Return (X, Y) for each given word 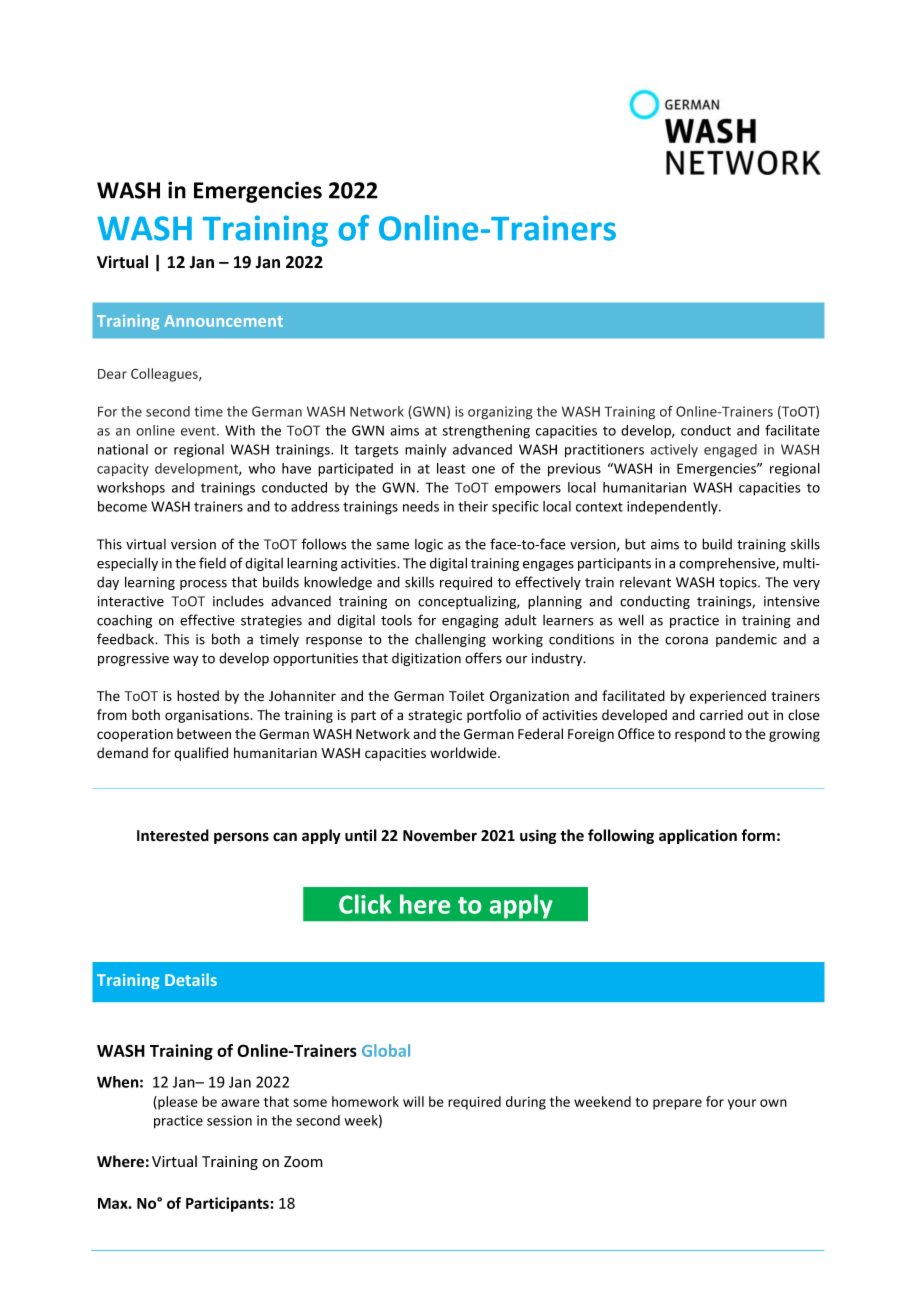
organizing (500, 413)
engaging (470, 621)
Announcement (223, 321)
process (203, 585)
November (440, 835)
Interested (173, 835)
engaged (730, 451)
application (698, 836)
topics (739, 583)
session (229, 1120)
